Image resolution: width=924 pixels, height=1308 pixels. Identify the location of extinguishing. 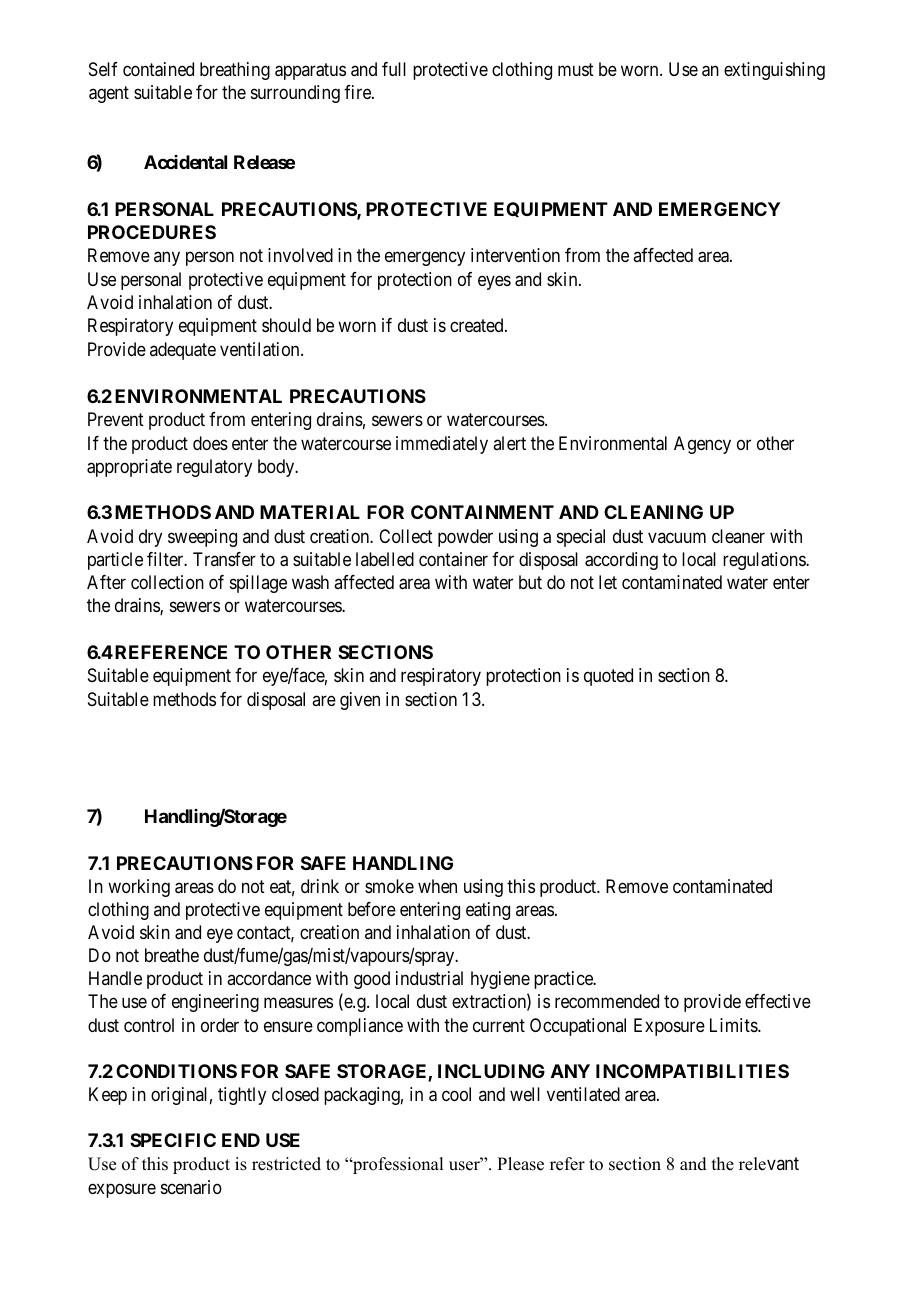
(774, 71).
